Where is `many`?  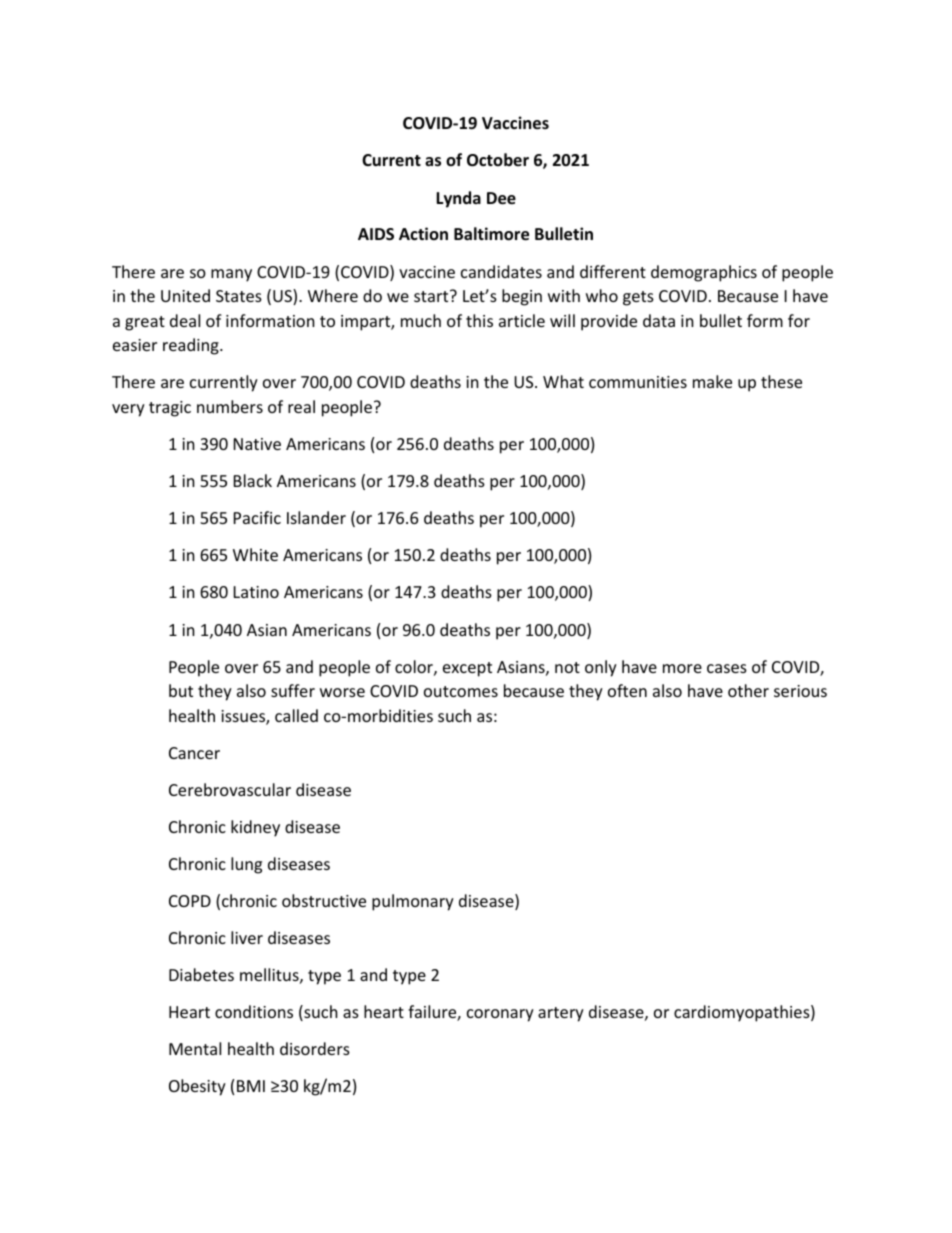 many is located at coordinates (231, 275).
